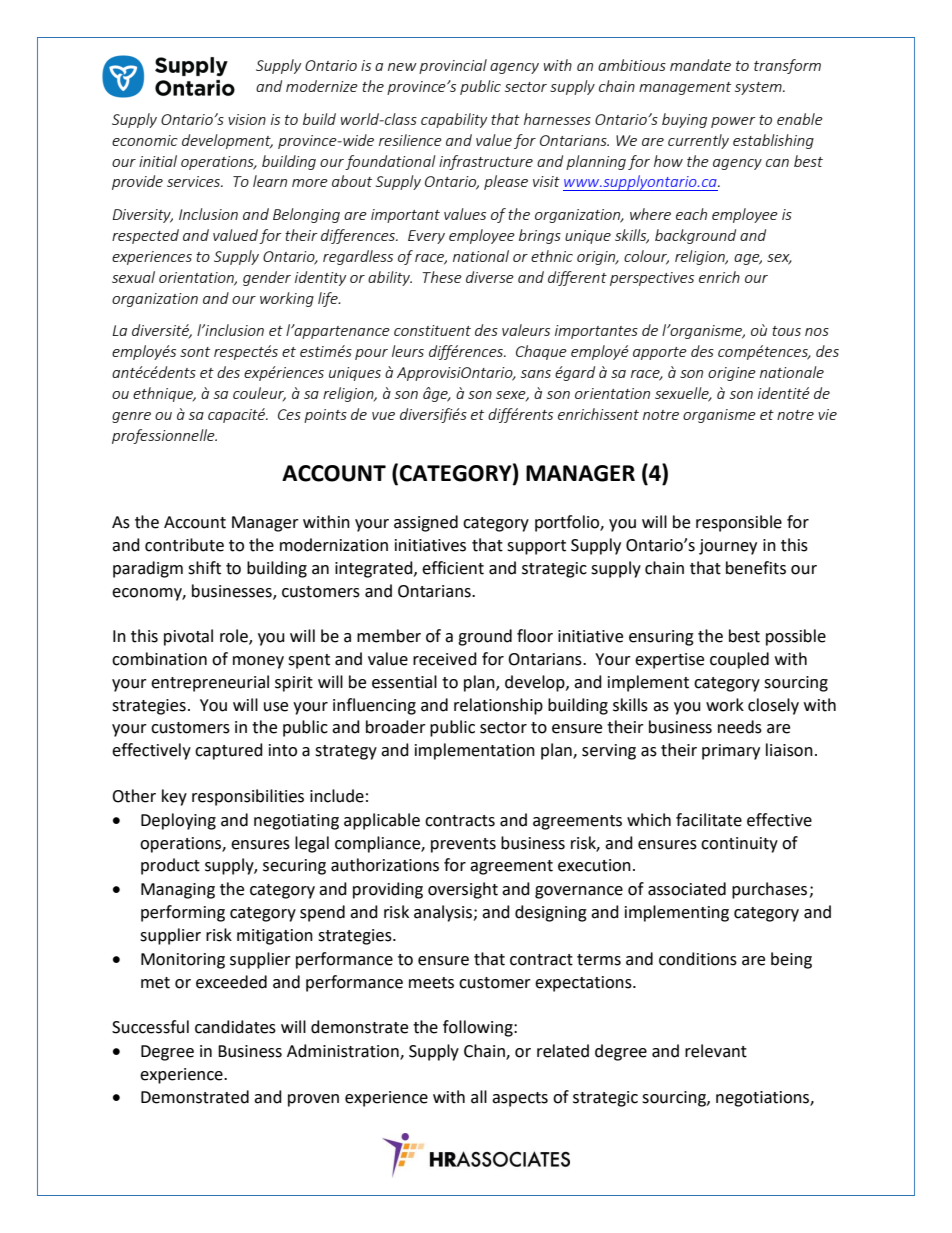  Describe the element at coordinates (786, 331) in the page. I see `tous` at that location.
